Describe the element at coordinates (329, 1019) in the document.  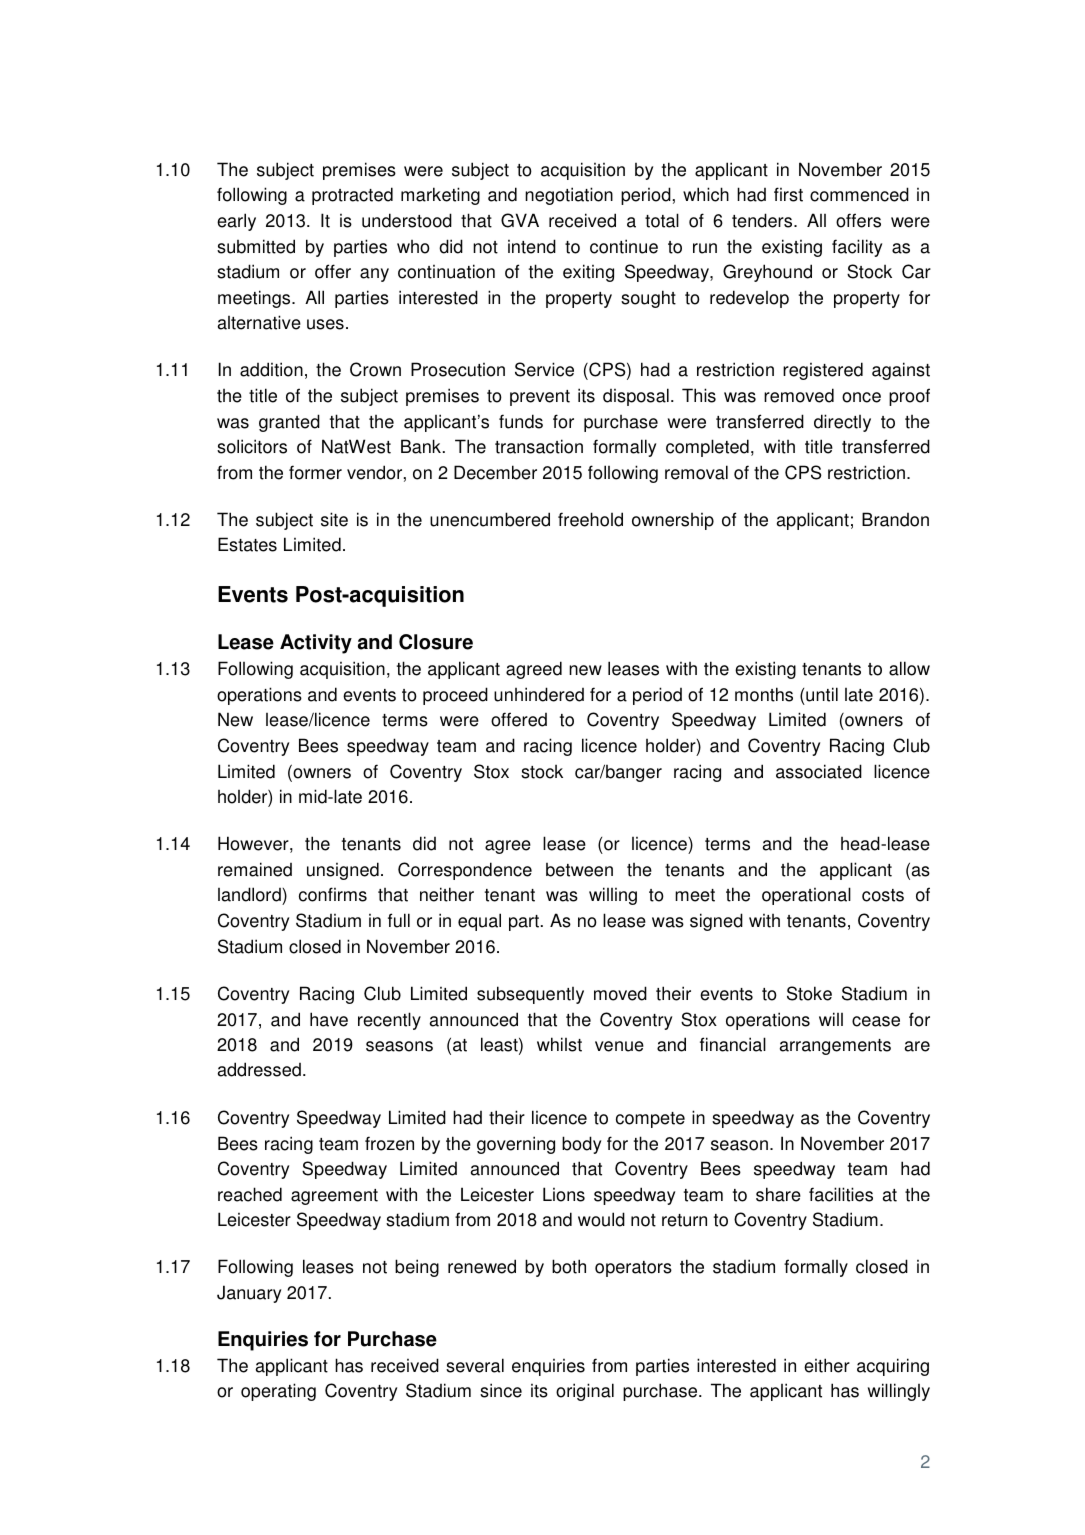
I see `have` at that location.
